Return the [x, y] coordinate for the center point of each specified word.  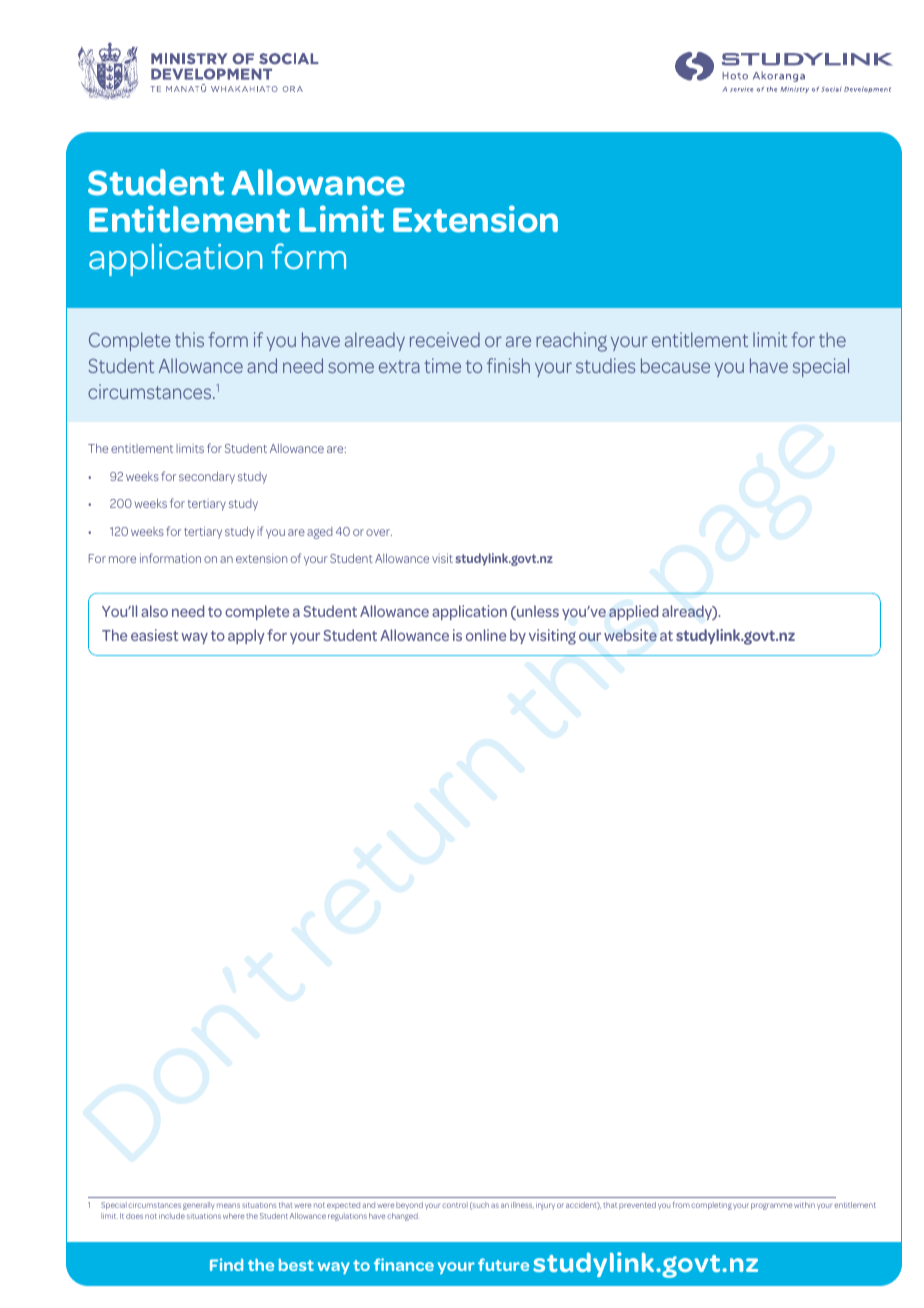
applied [633, 612]
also [154, 611]
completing [711, 1206]
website [630, 635]
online [486, 635]
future [503, 1264]
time [442, 365]
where [234, 1216]
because [675, 365]
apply [246, 636]
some [351, 367]
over [379, 532]
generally [198, 1206]
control [455, 1205]
